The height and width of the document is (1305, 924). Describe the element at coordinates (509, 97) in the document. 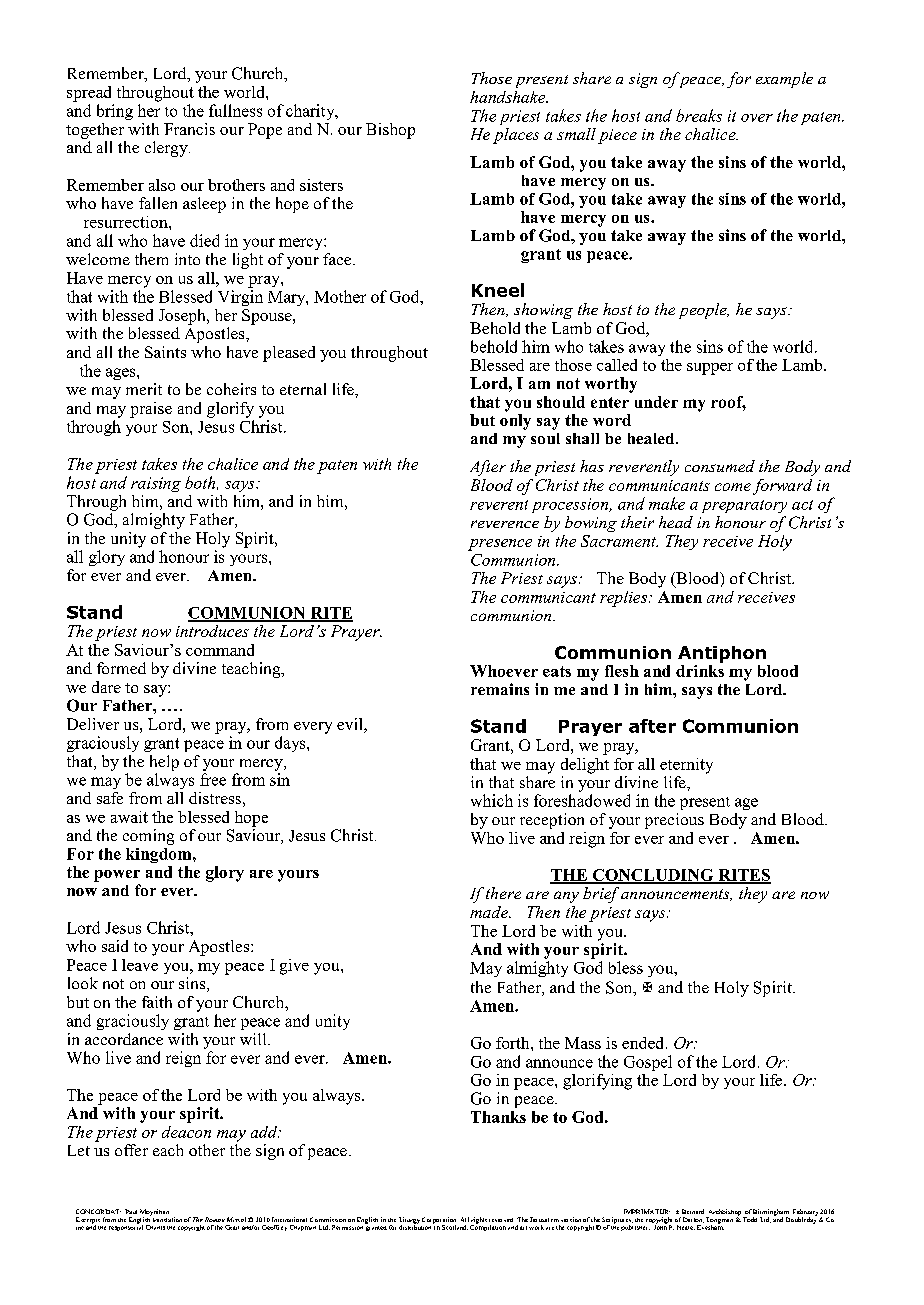

I see `handshake` at that location.
